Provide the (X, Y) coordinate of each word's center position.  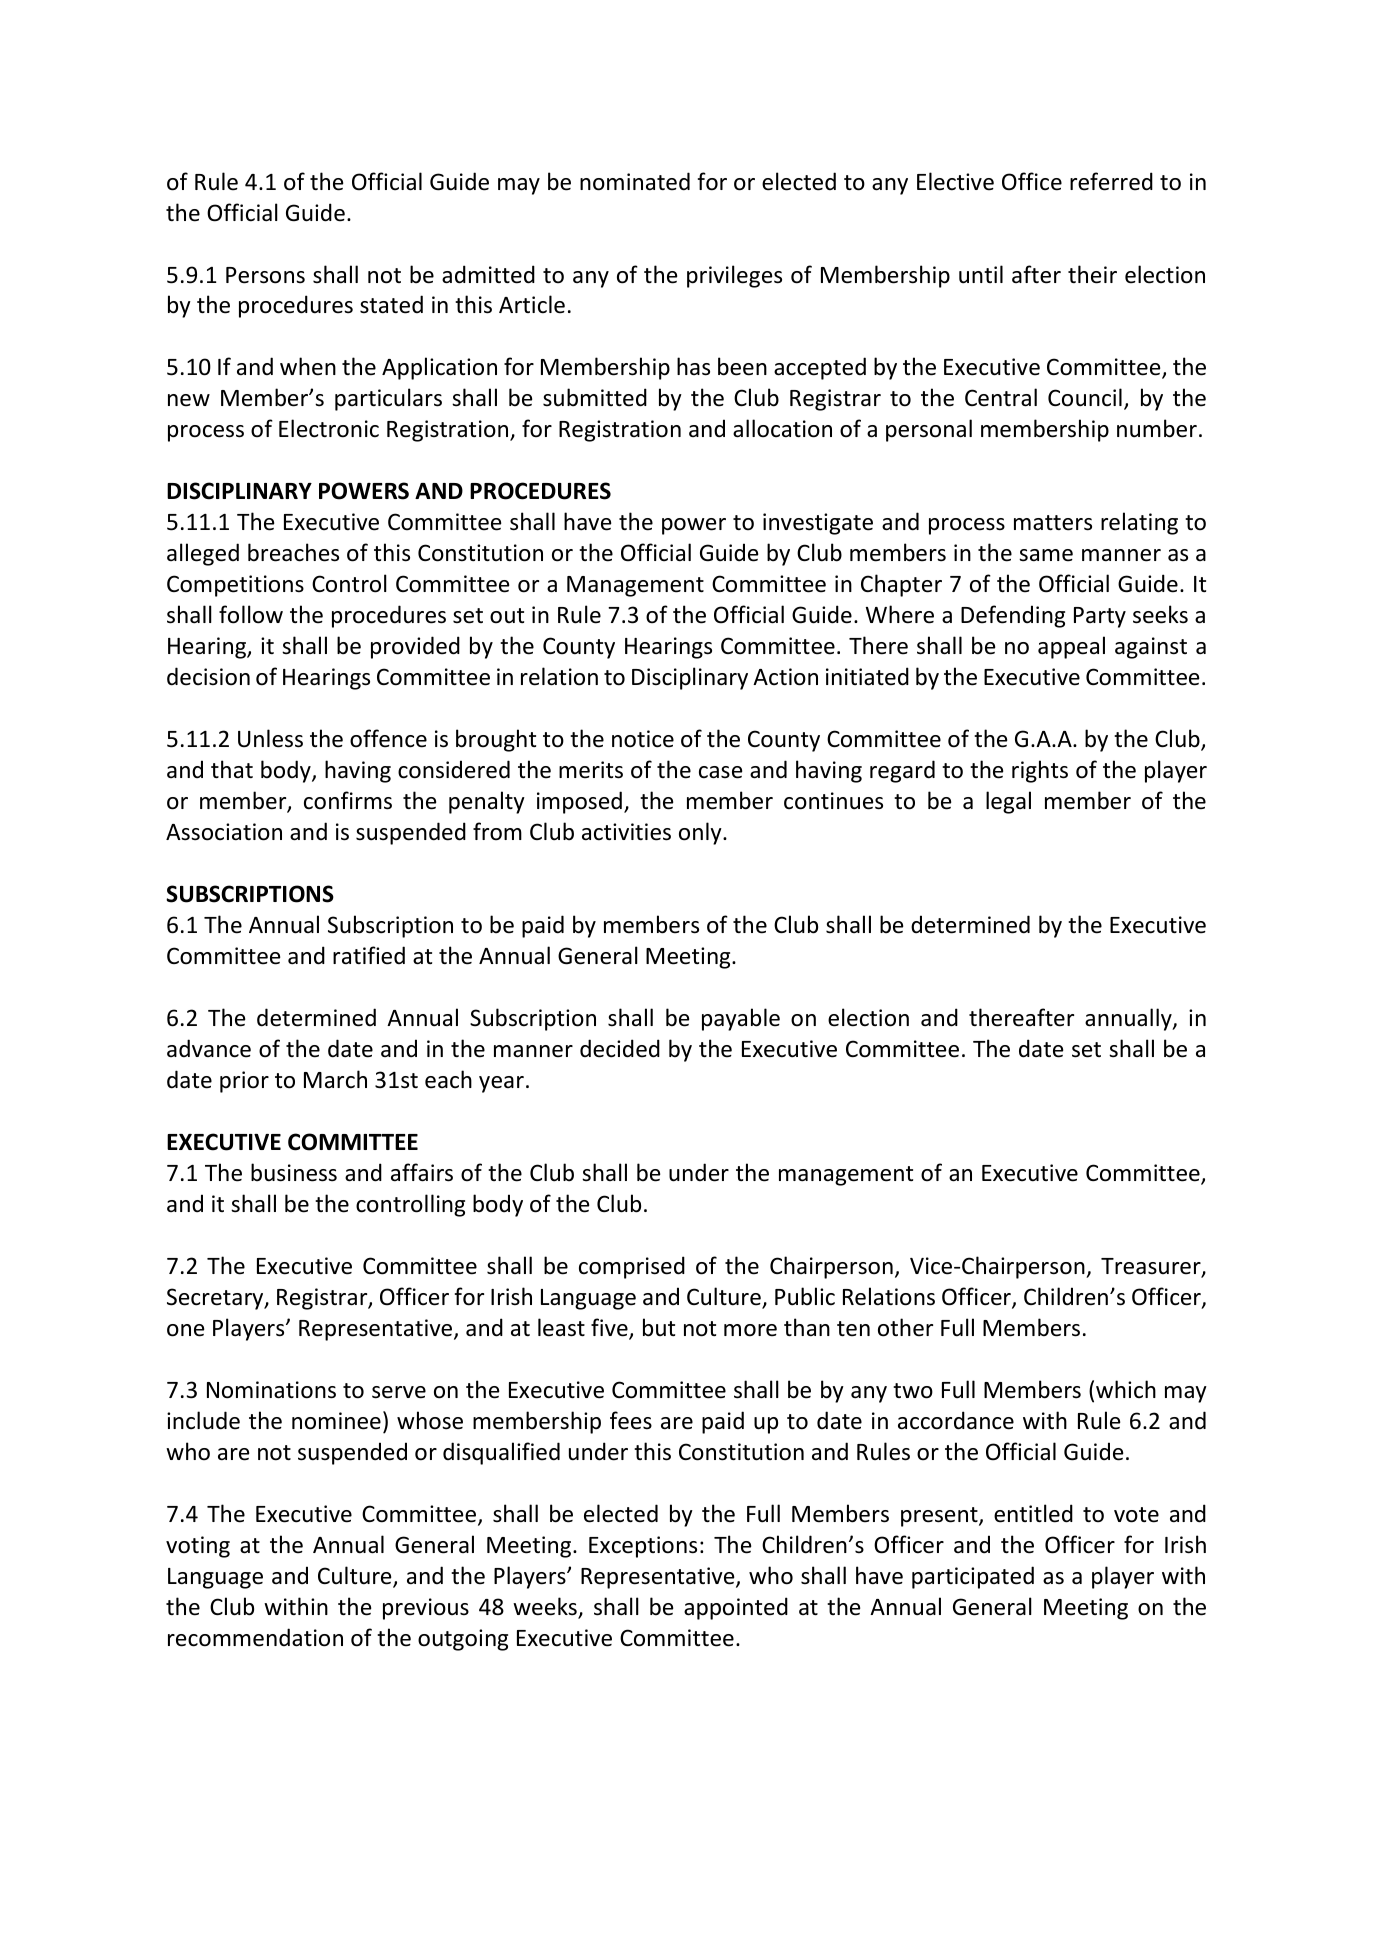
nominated (635, 181)
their (1092, 274)
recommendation (255, 1637)
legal (1008, 802)
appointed (736, 1608)
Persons (265, 275)
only (701, 833)
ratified (369, 955)
